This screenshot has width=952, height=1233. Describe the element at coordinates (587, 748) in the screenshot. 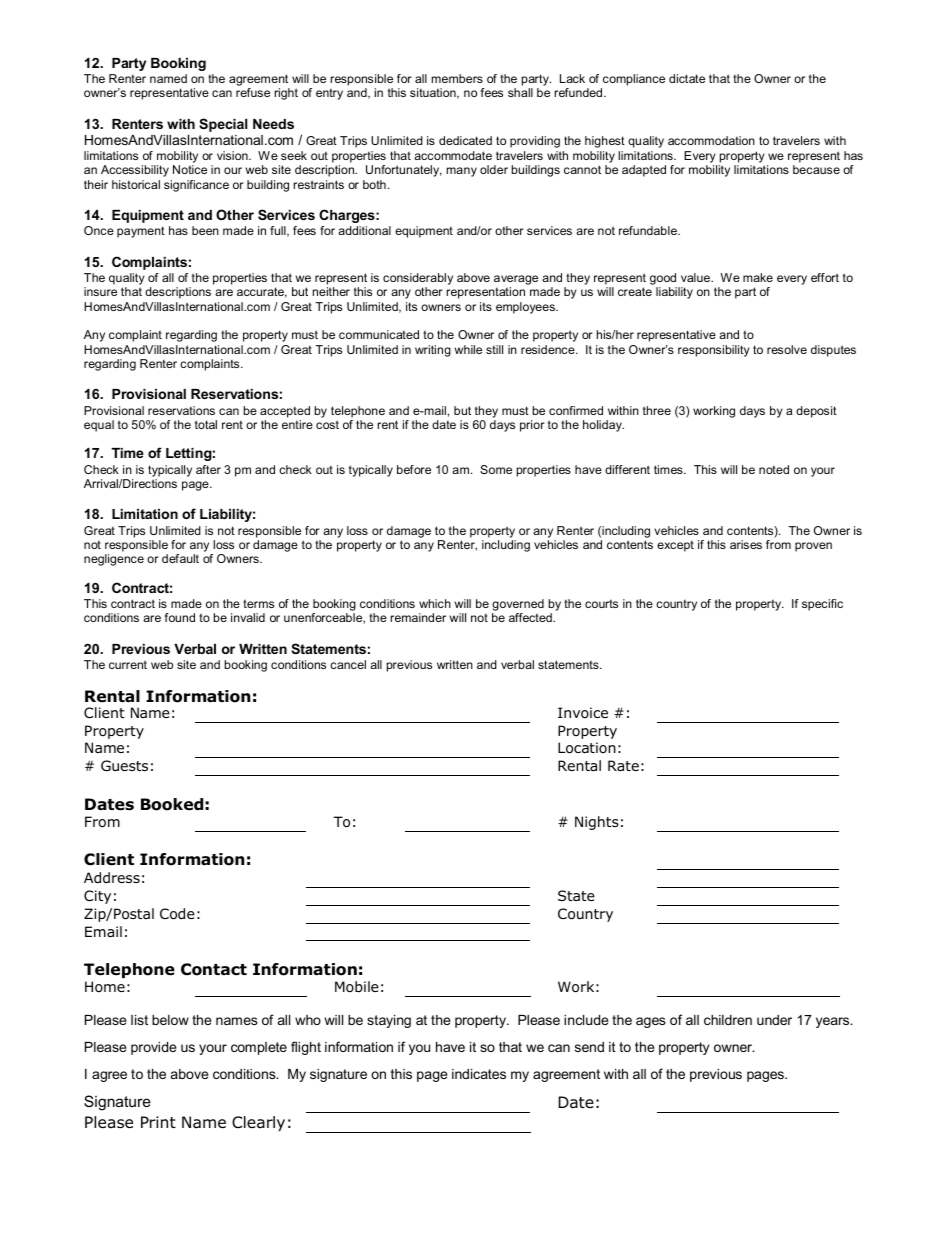

I see `Location` at that location.
